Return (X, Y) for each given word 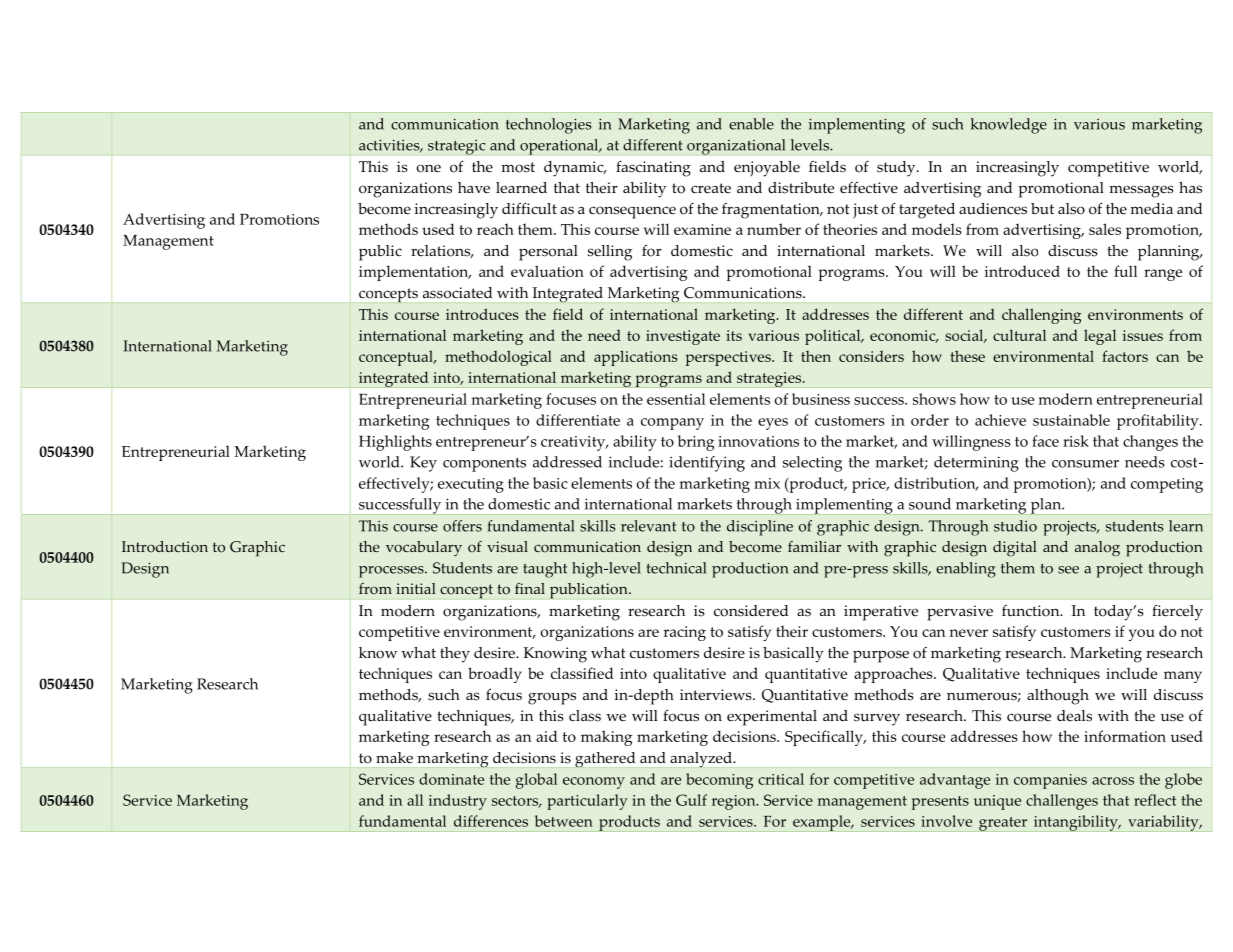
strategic (457, 147)
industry (458, 802)
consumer (1085, 464)
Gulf (691, 800)
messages (1141, 191)
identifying (707, 464)
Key (423, 464)
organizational (736, 147)
